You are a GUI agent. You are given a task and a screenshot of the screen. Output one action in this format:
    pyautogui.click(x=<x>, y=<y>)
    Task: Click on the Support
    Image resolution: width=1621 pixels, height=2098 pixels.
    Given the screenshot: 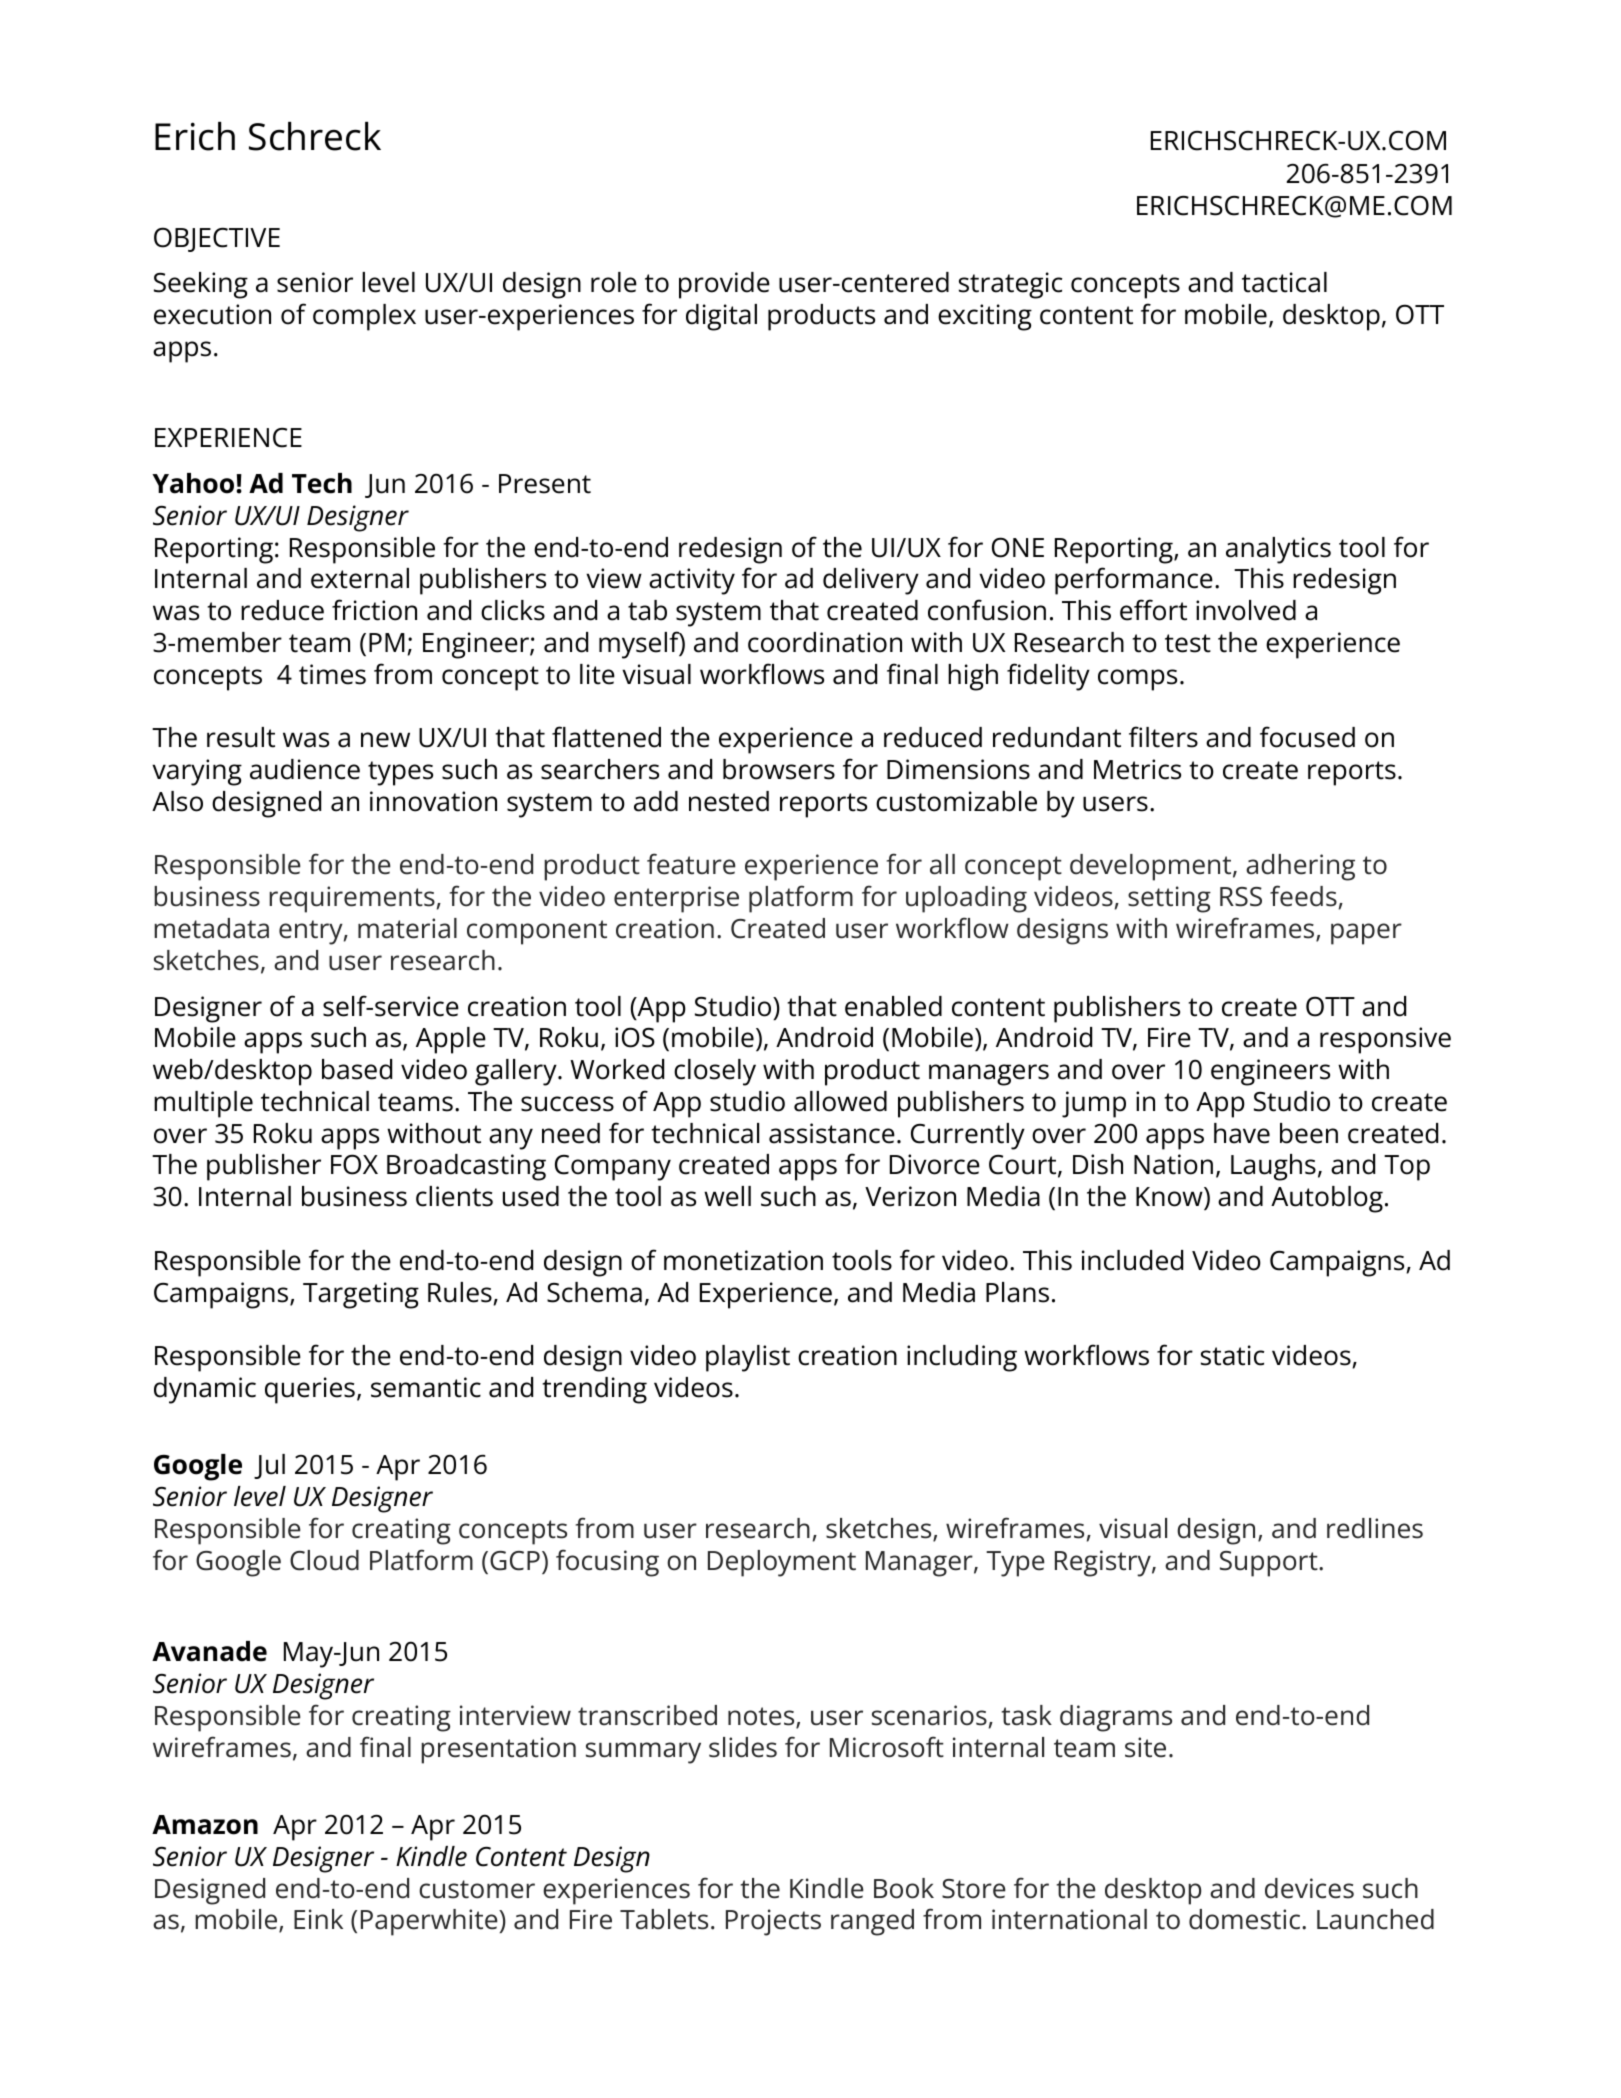 What is the action you would take?
    pyautogui.click(x=1270, y=1564)
